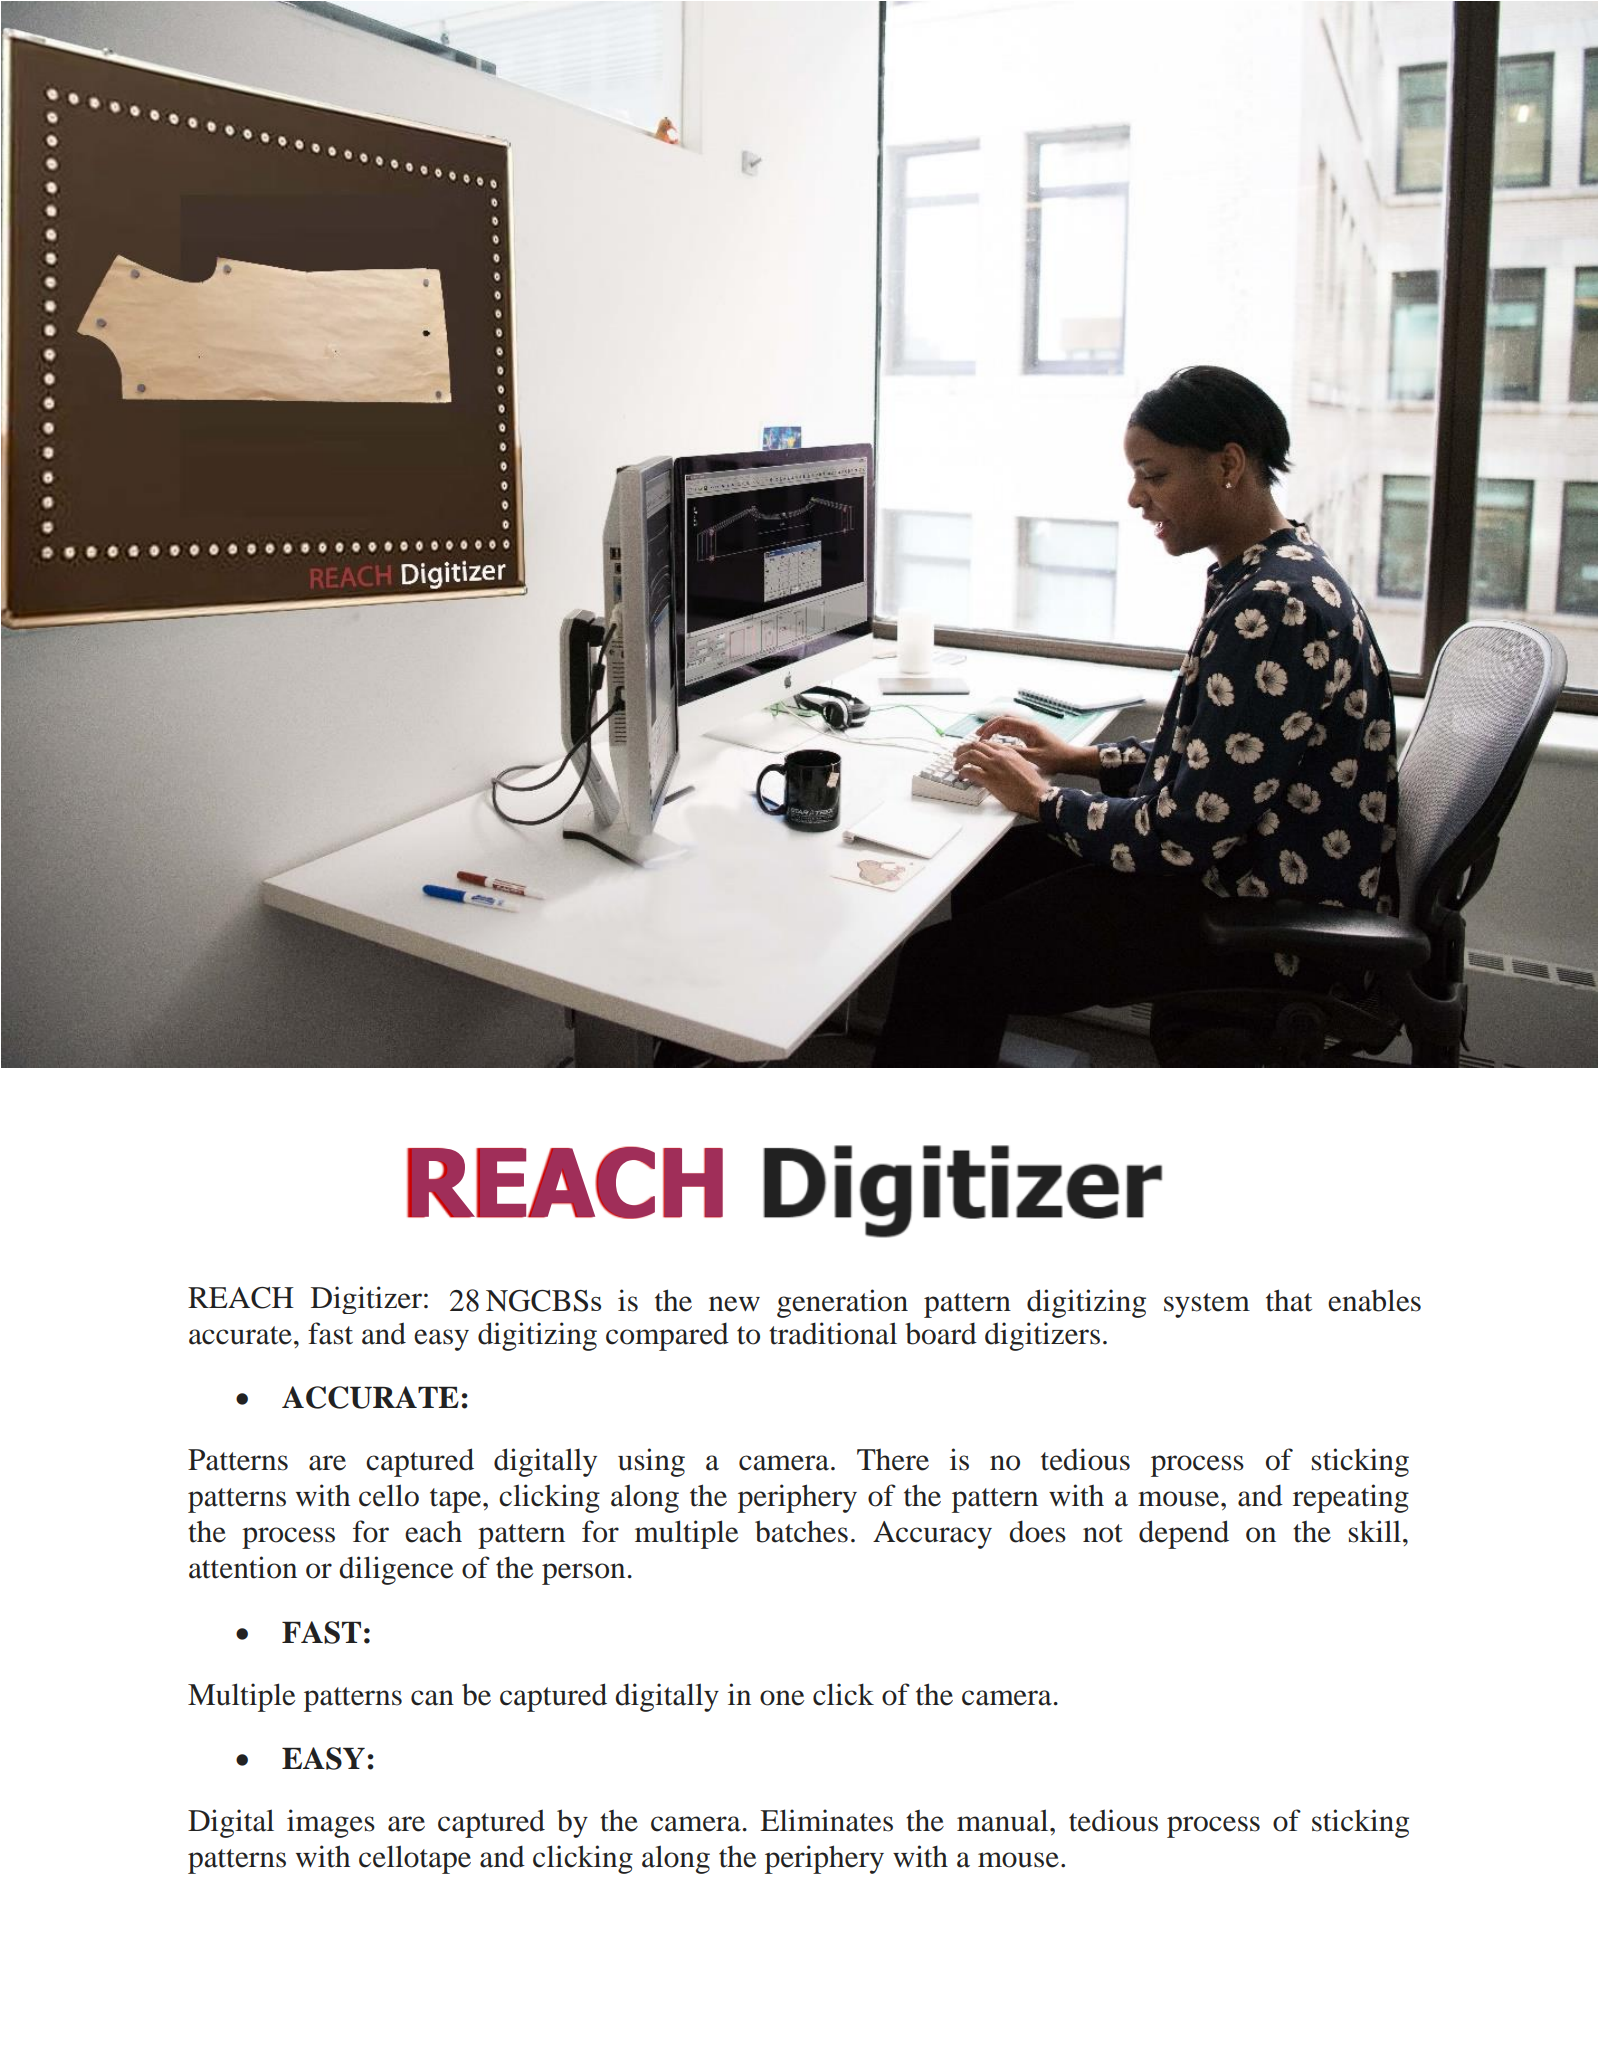  I want to click on one, so click(782, 1698).
